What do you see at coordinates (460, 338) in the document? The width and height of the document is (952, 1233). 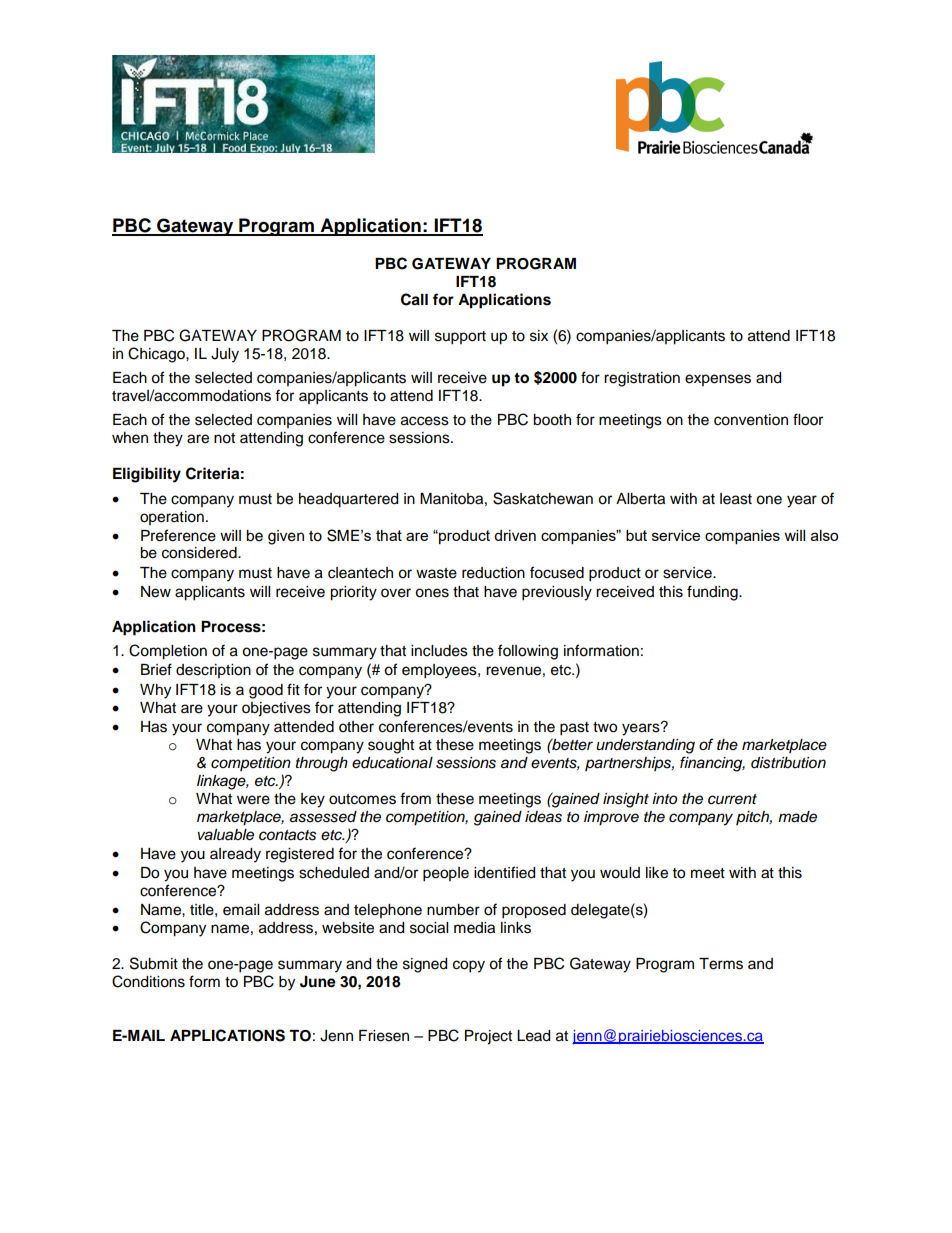 I see `support` at bounding box center [460, 338].
